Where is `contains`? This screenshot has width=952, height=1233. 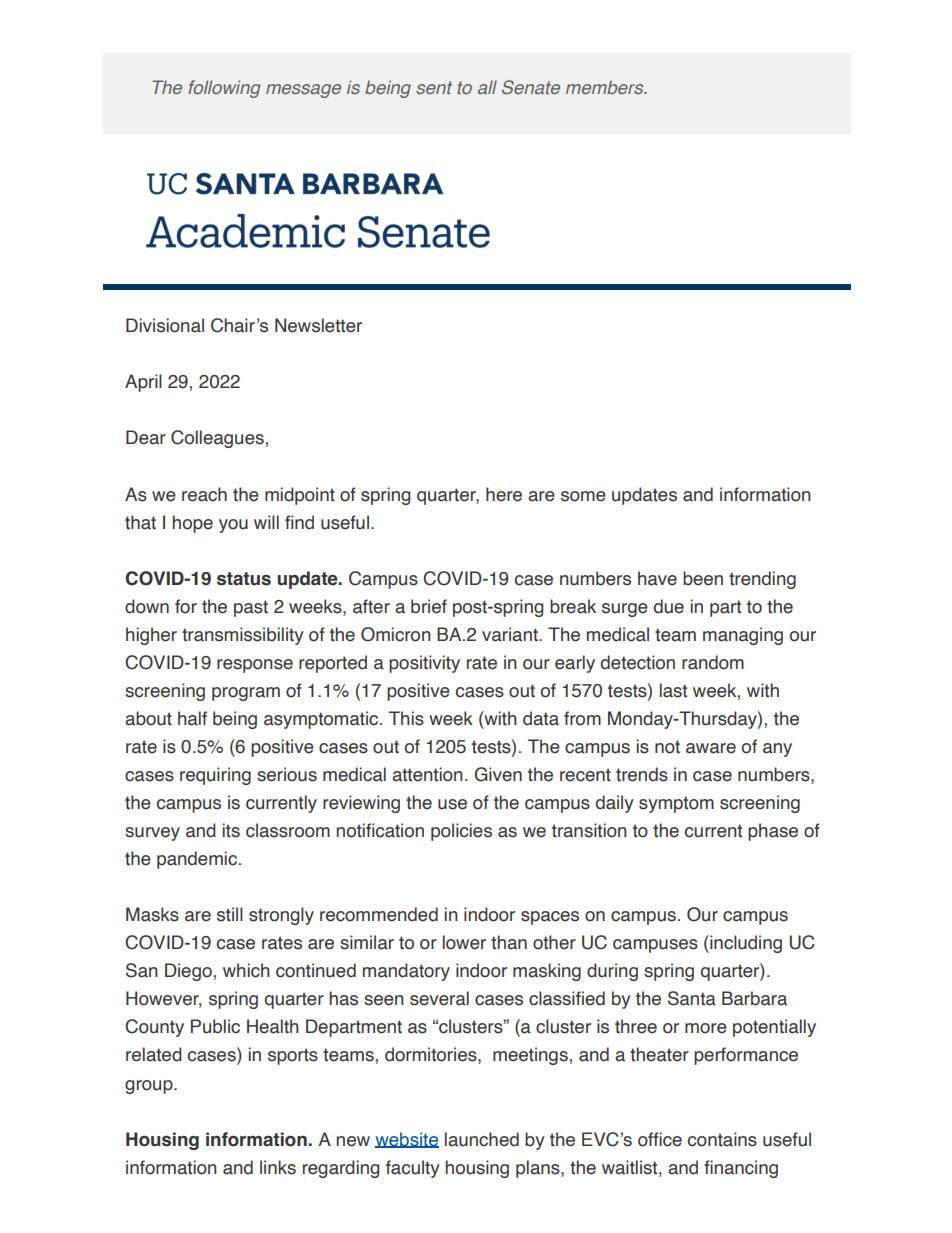
contains is located at coordinates (722, 1139).
